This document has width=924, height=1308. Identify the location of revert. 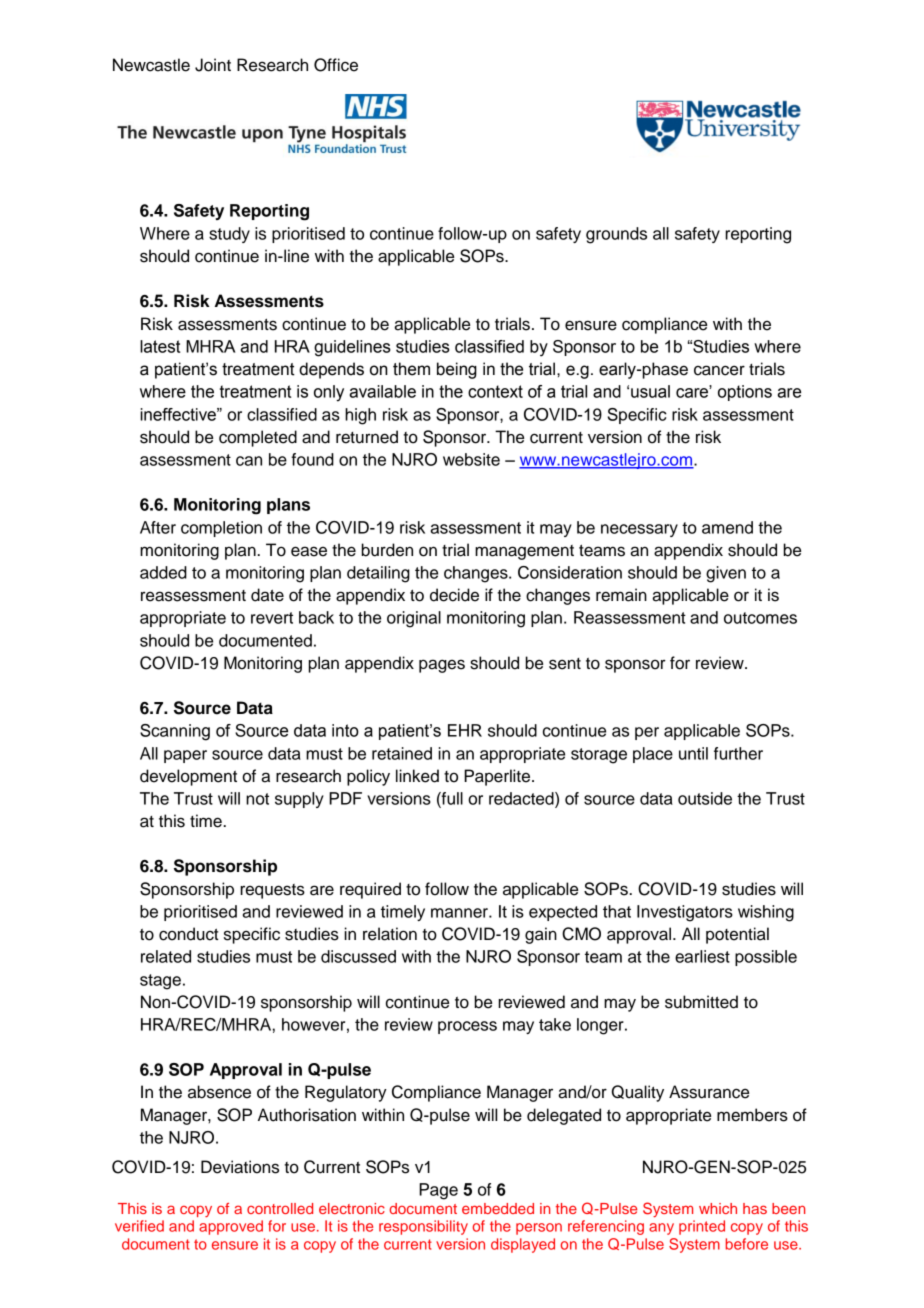
(272, 618).
